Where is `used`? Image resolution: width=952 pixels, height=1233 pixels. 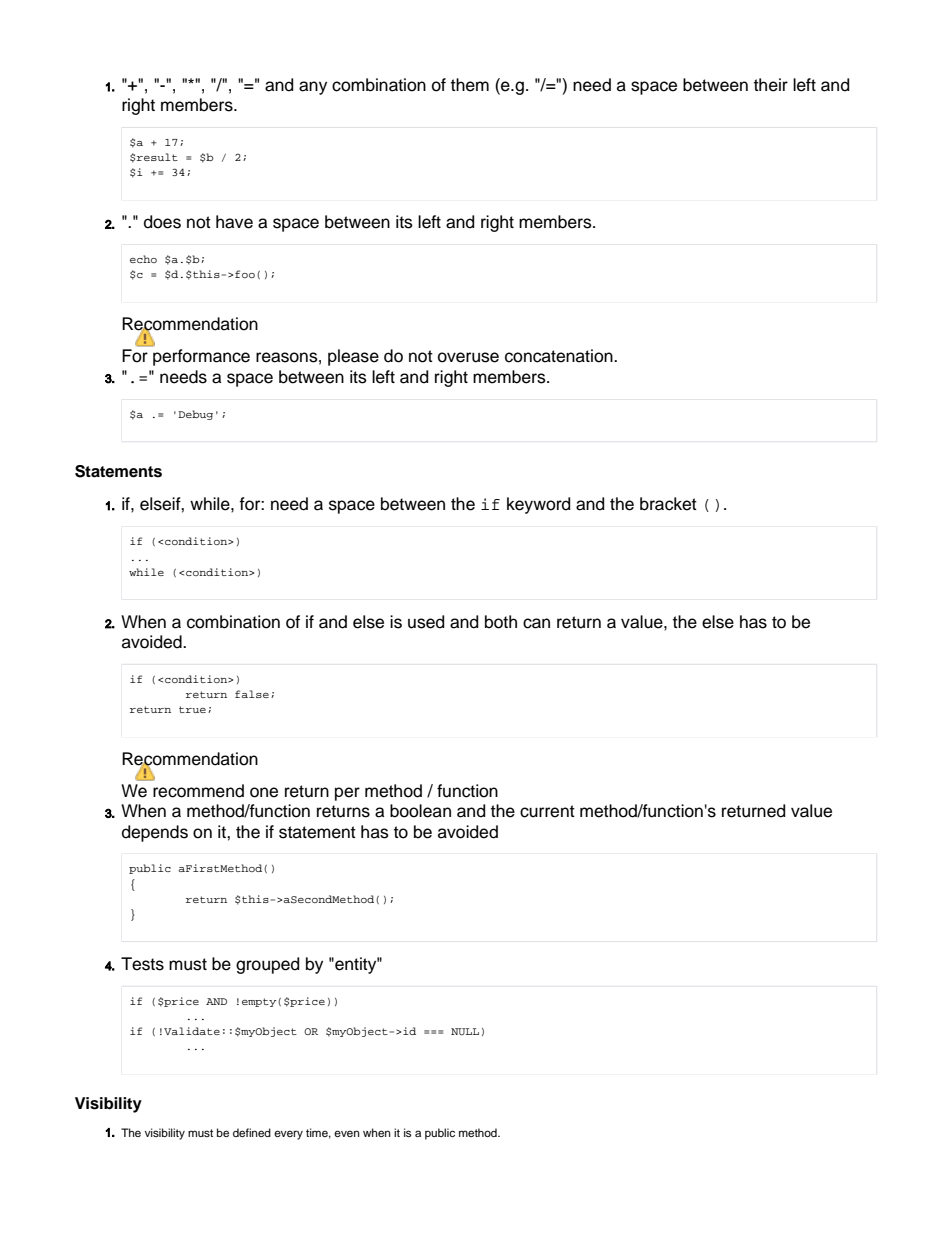 used is located at coordinates (426, 622).
